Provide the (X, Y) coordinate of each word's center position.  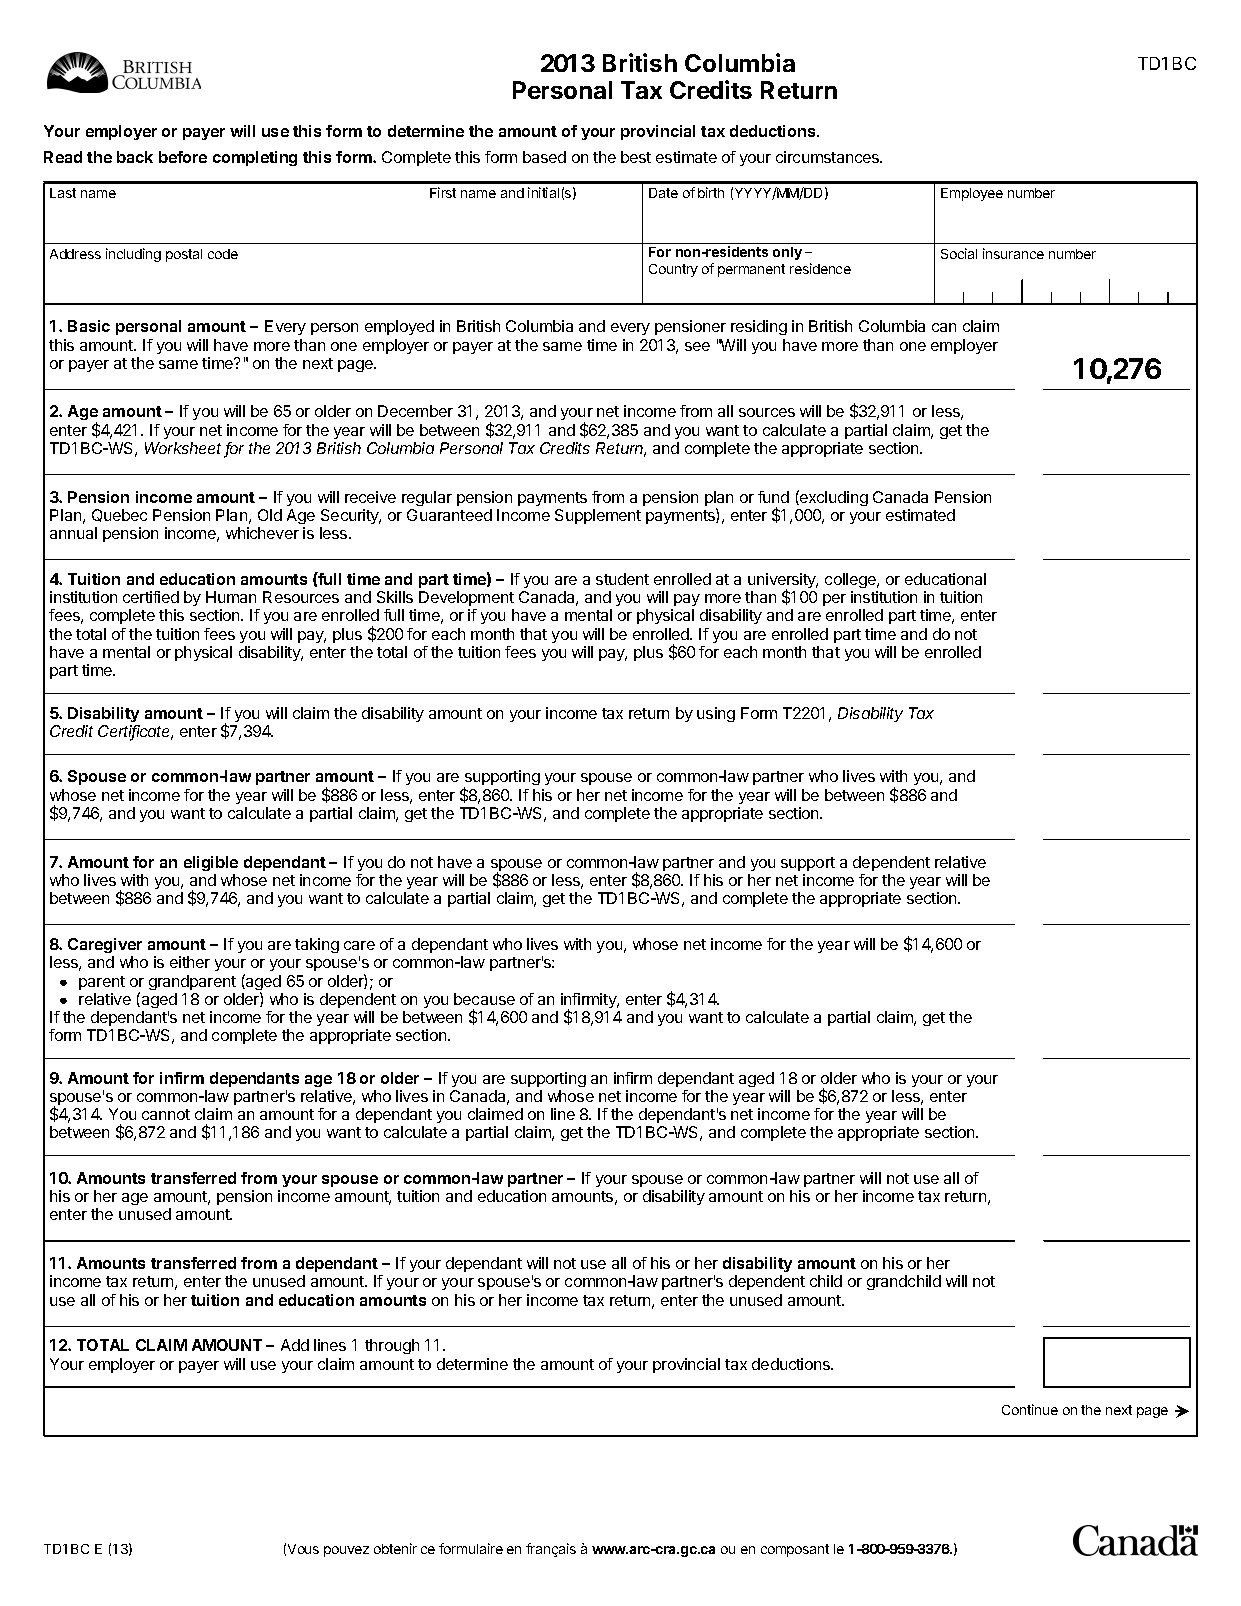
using (716, 714)
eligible (211, 863)
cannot (166, 1114)
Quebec (119, 515)
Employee (972, 194)
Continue (1030, 1409)
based (544, 157)
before (183, 157)
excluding (833, 498)
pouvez (346, 1551)
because (484, 999)
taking (317, 945)
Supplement (598, 516)
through (392, 1346)
